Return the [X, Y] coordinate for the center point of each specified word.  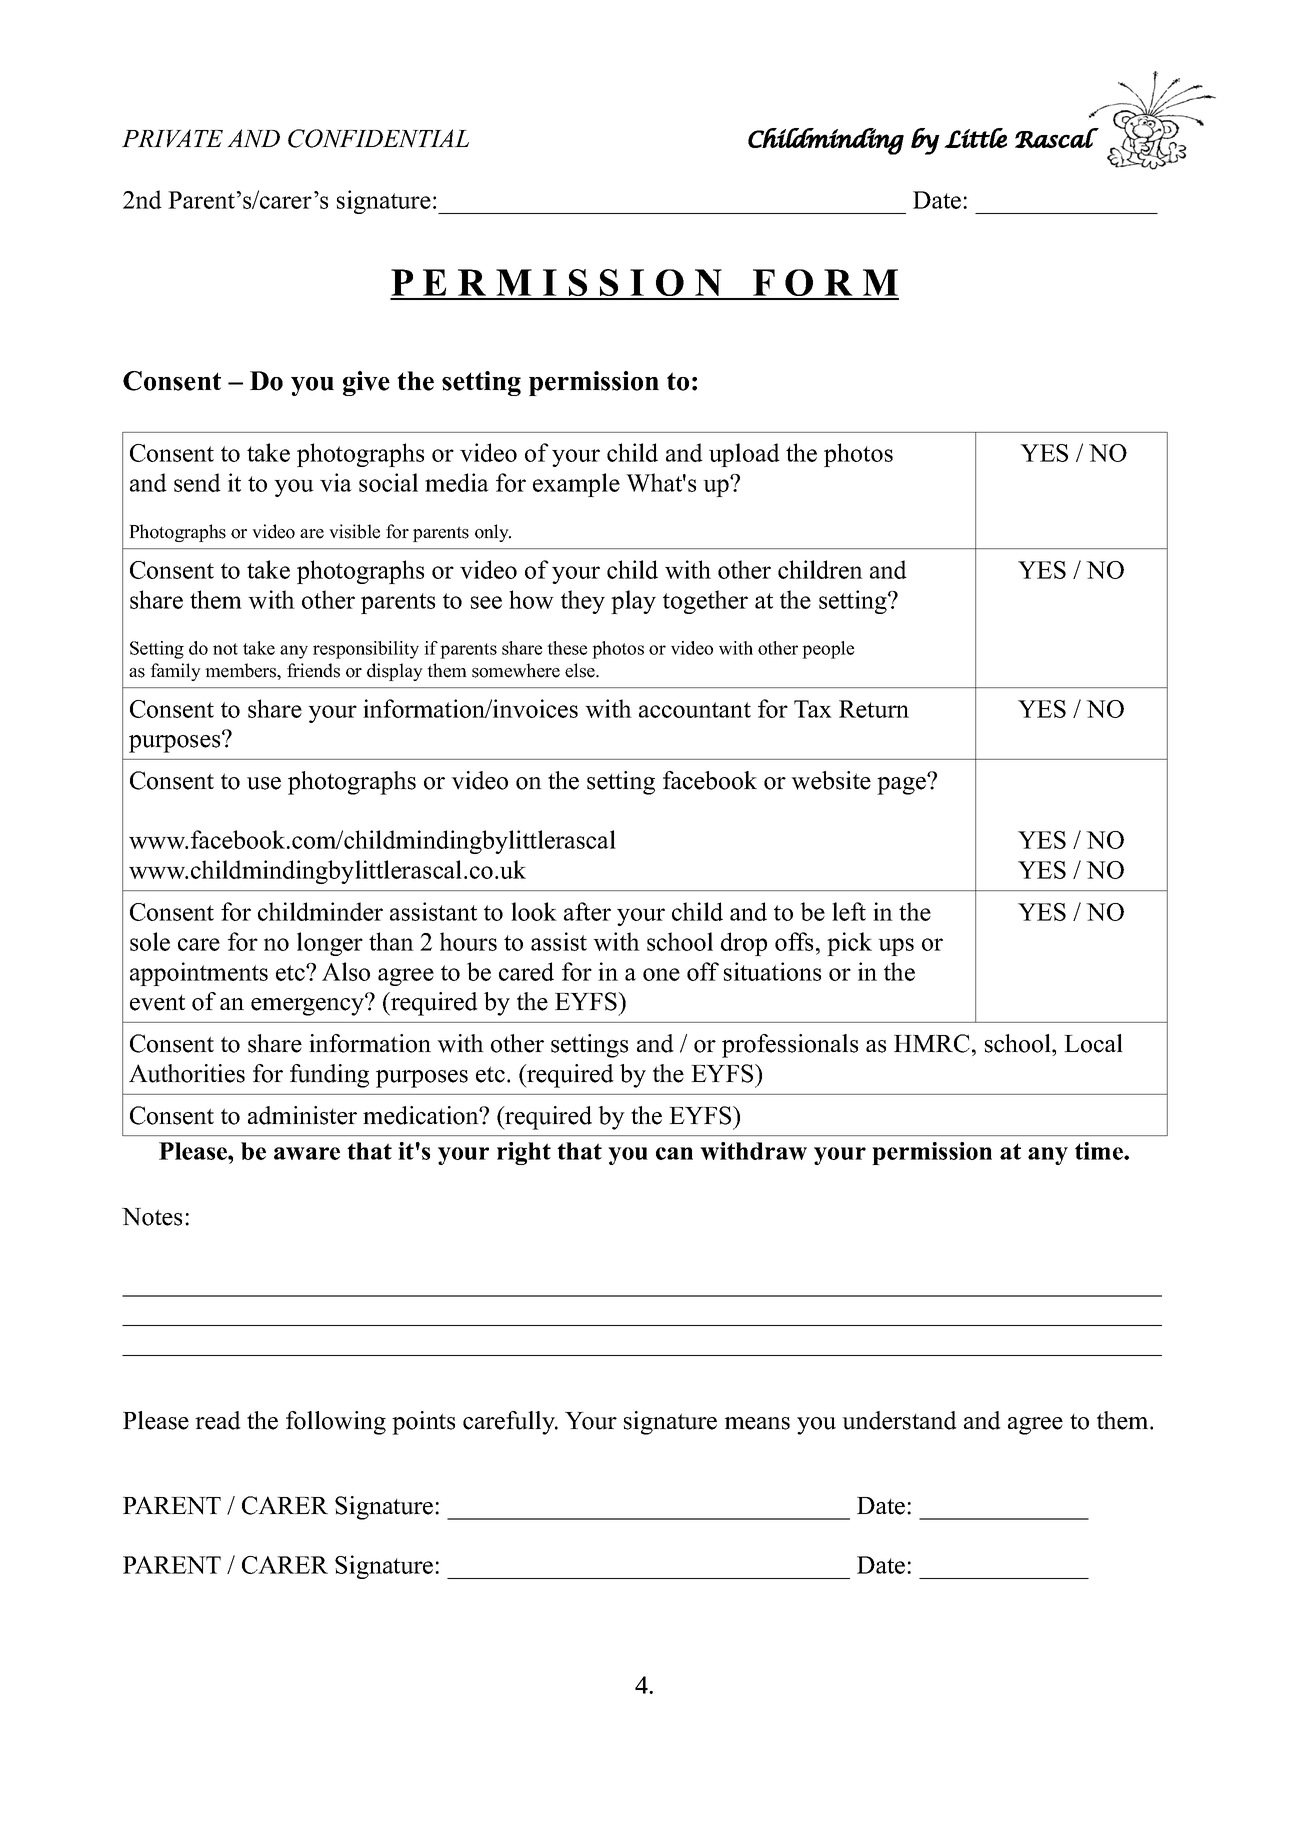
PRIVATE [172, 138]
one [661, 974]
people [828, 650]
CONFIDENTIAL [378, 138]
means [757, 1423]
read [218, 1420]
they [583, 602]
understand [899, 1420]
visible [354, 531]
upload [744, 455]
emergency [309, 1006]
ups [896, 947]
